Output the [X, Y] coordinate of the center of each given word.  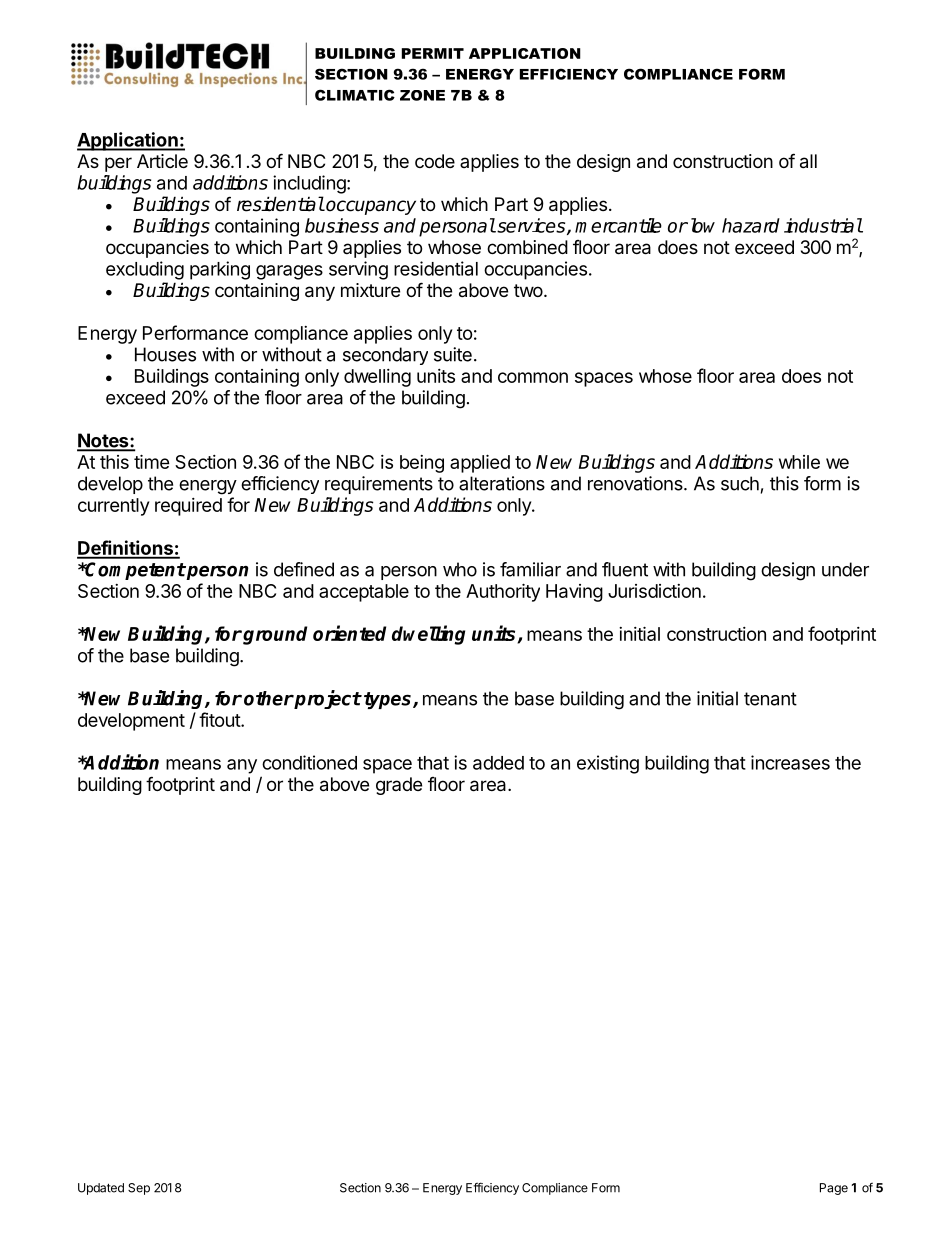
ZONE [422, 95]
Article [162, 161]
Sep [139, 1189]
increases [790, 762]
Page [834, 1189]
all [808, 161]
